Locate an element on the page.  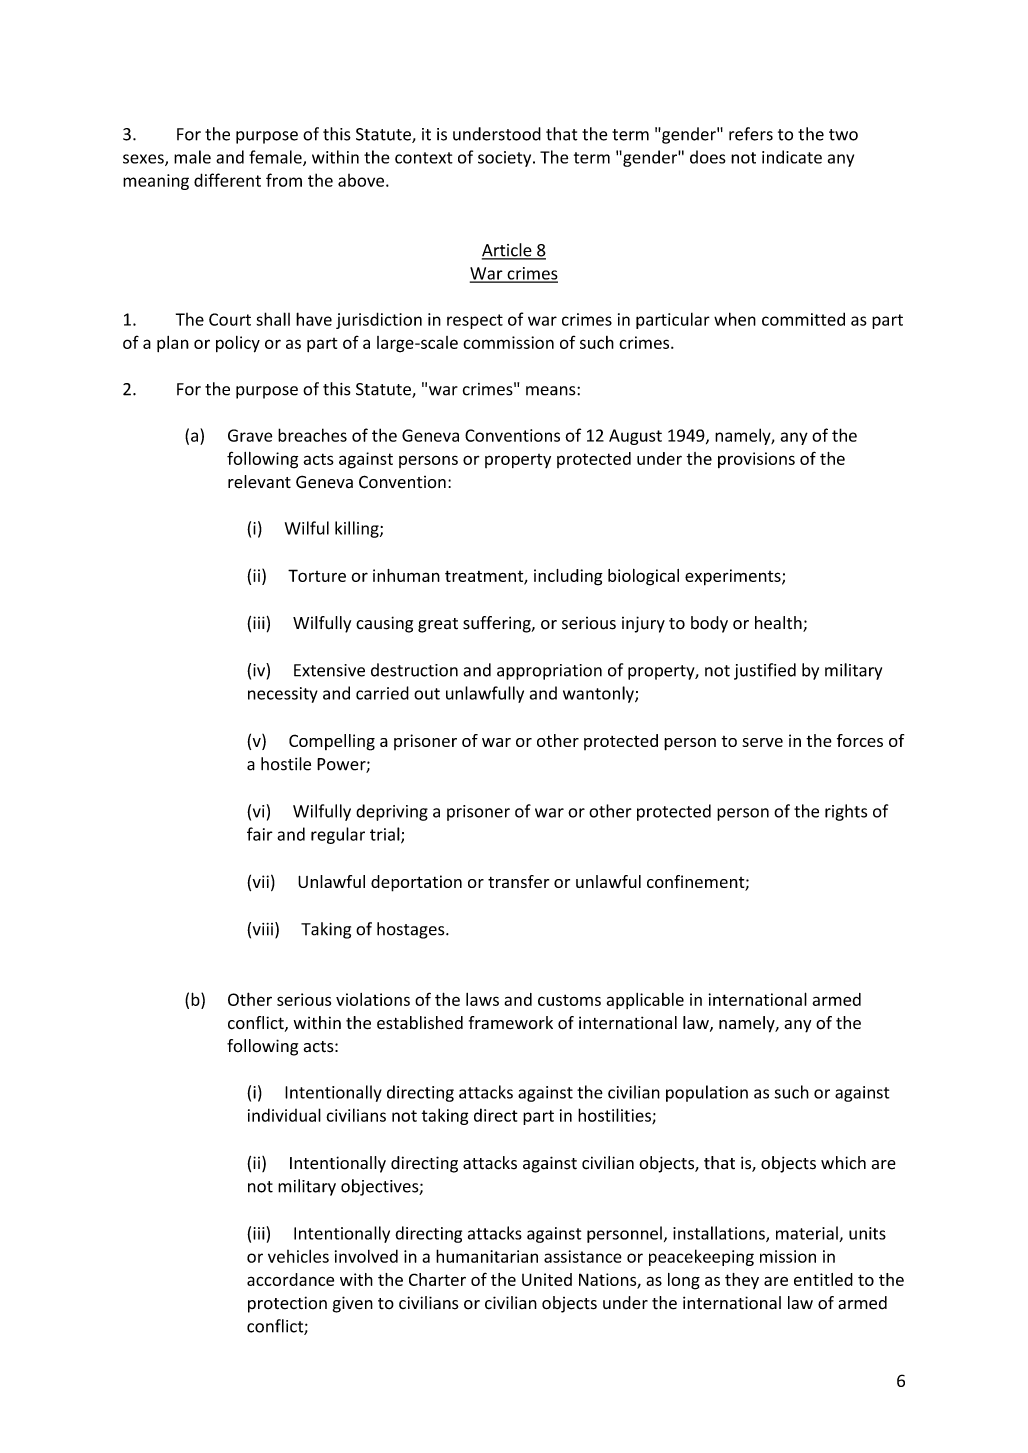
accordance is located at coordinates (290, 1279).
